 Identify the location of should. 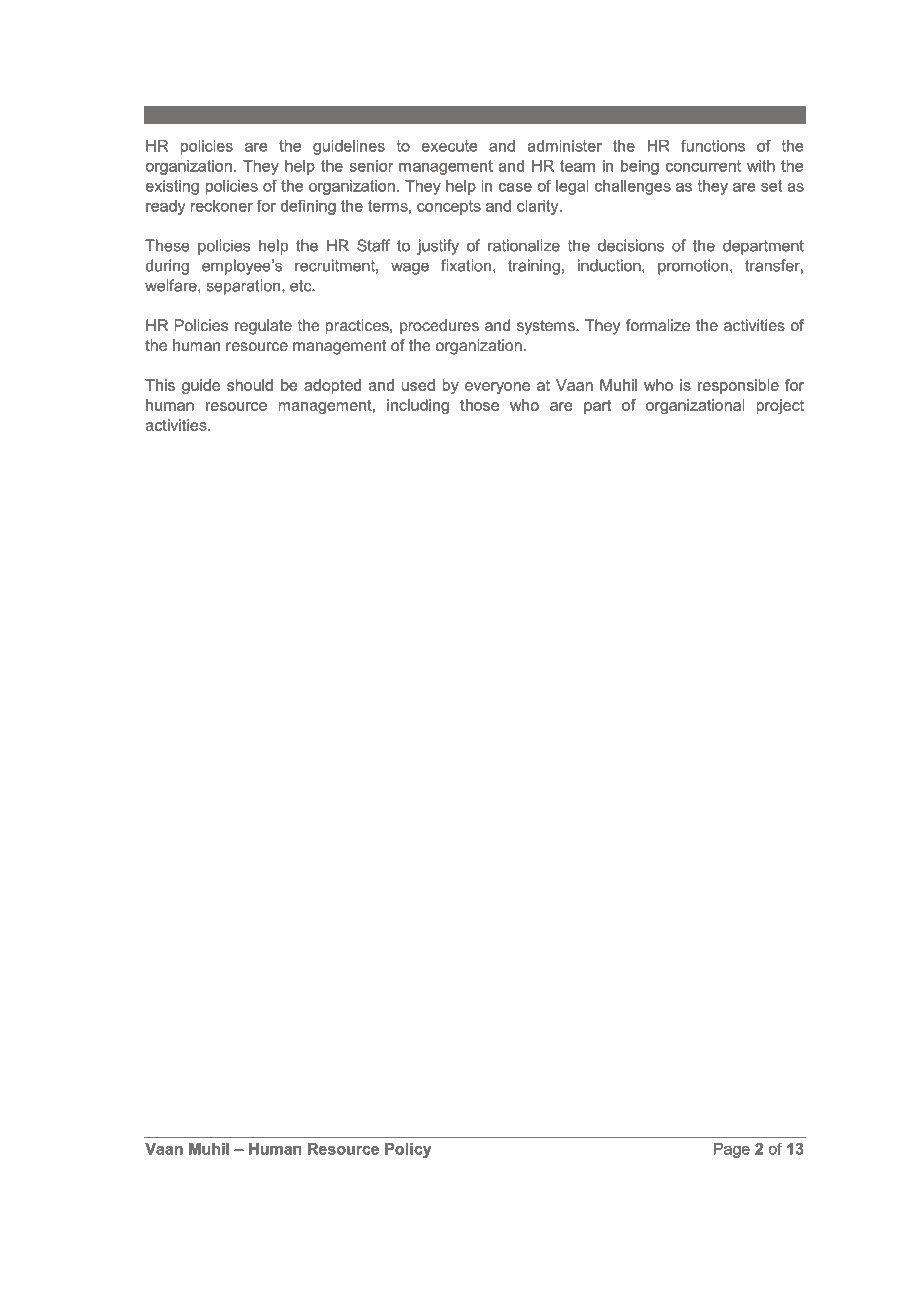
(250, 385).
